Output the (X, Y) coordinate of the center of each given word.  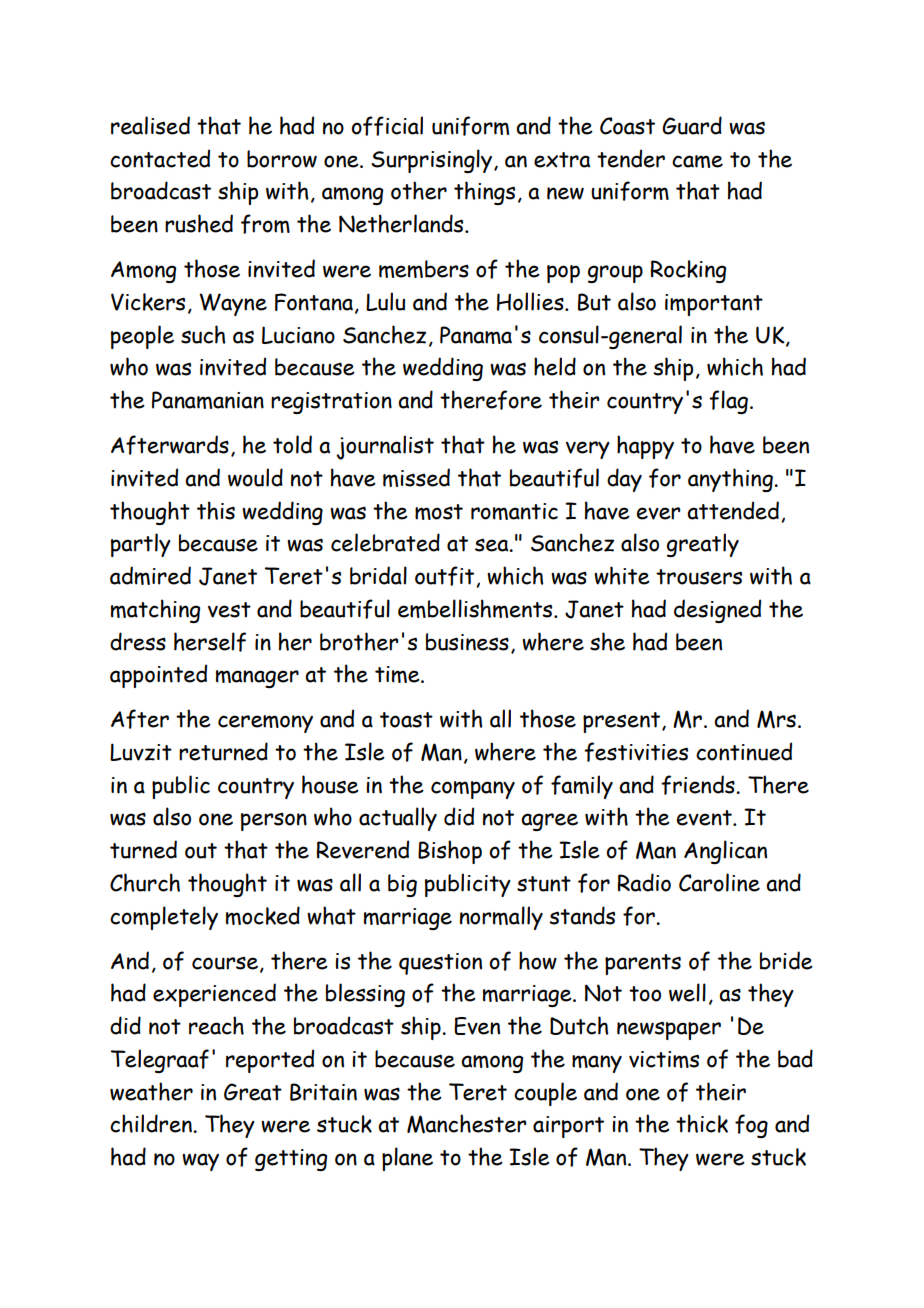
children (152, 1123)
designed (717, 611)
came (697, 161)
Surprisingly (431, 161)
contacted (160, 158)
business (467, 642)
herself (210, 642)
